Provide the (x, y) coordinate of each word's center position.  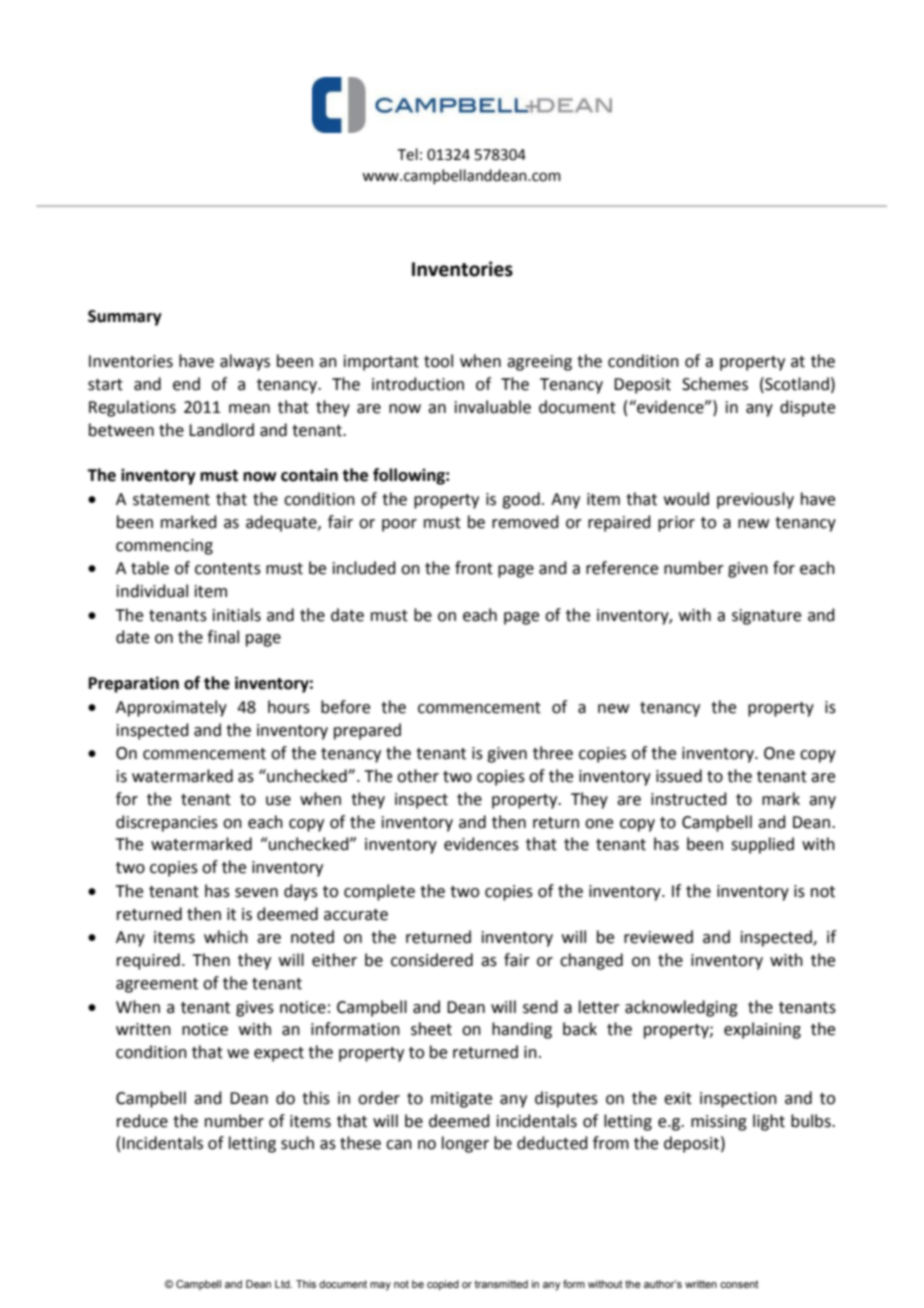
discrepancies (167, 823)
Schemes (715, 384)
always (245, 362)
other (418, 776)
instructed (689, 799)
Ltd (283, 1284)
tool (438, 361)
